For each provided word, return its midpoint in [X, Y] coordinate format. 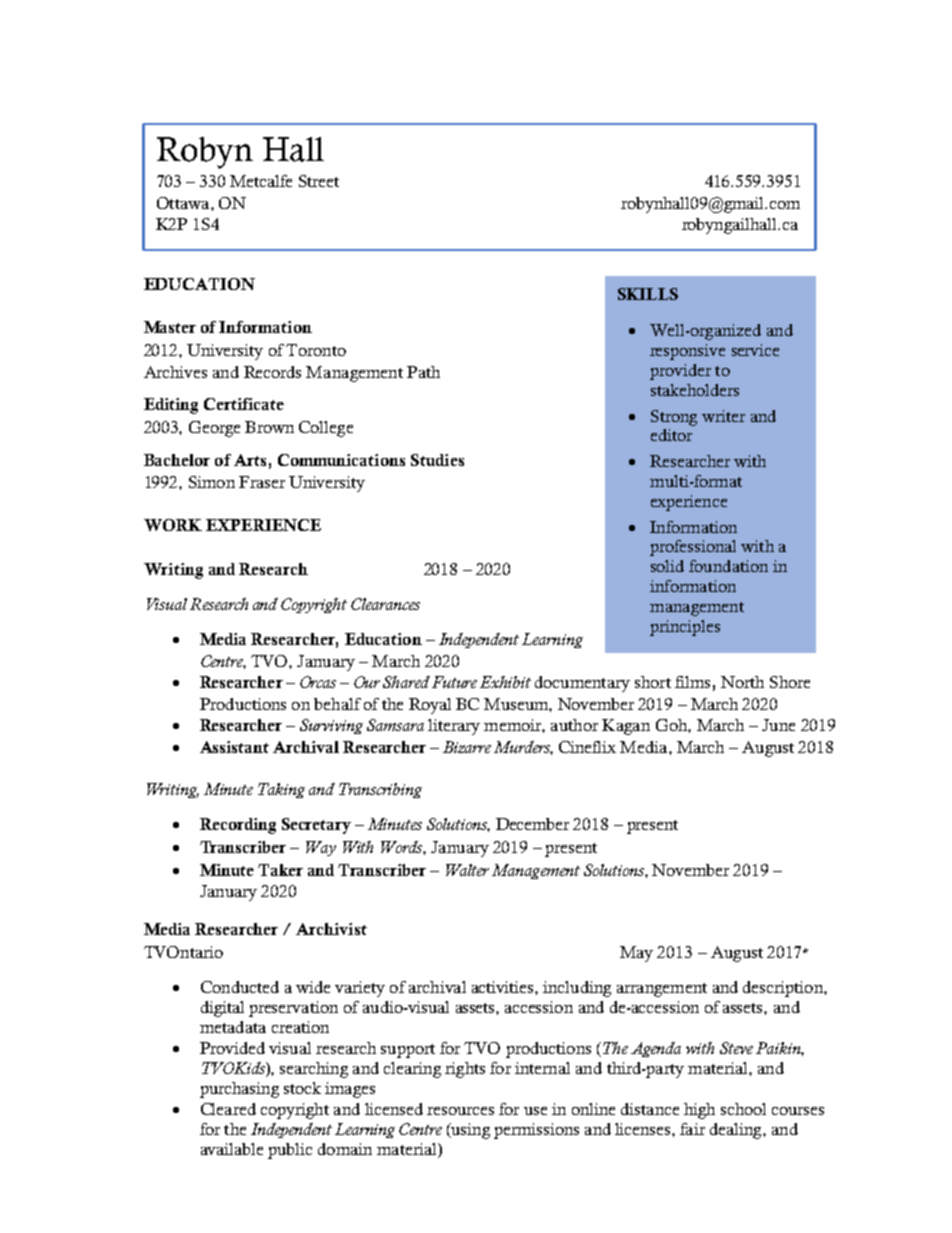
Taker [280, 870]
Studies [437, 460]
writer [723, 416]
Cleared [228, 1109]
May [636, 954]
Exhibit [505, 682]
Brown [269, 427]
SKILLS [648, 294]
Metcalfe [261, 181]
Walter [467, 870]
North [742, 682]
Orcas [318, 682]
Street [319, 181]
